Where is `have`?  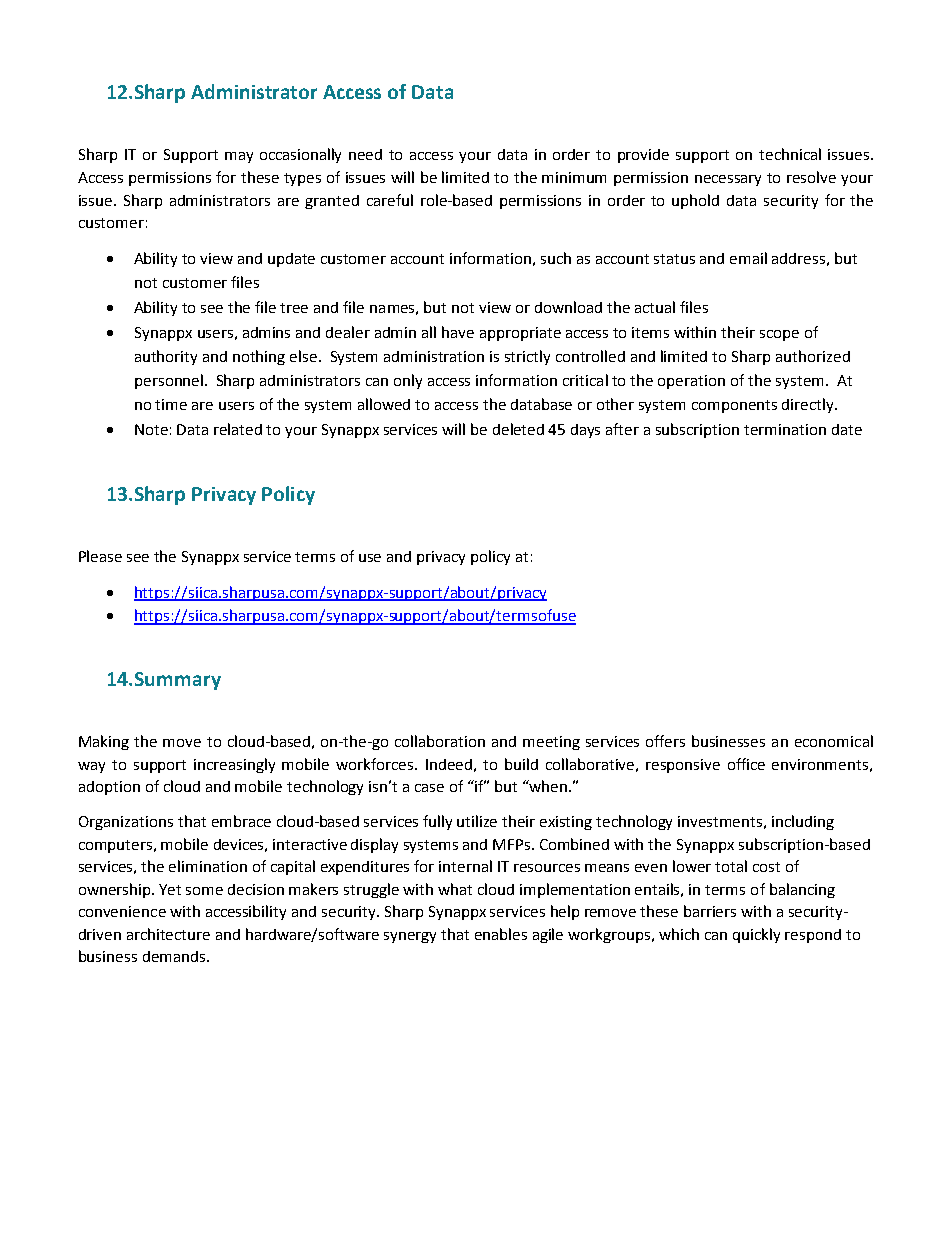 have is located at coordinates (458, 332).
